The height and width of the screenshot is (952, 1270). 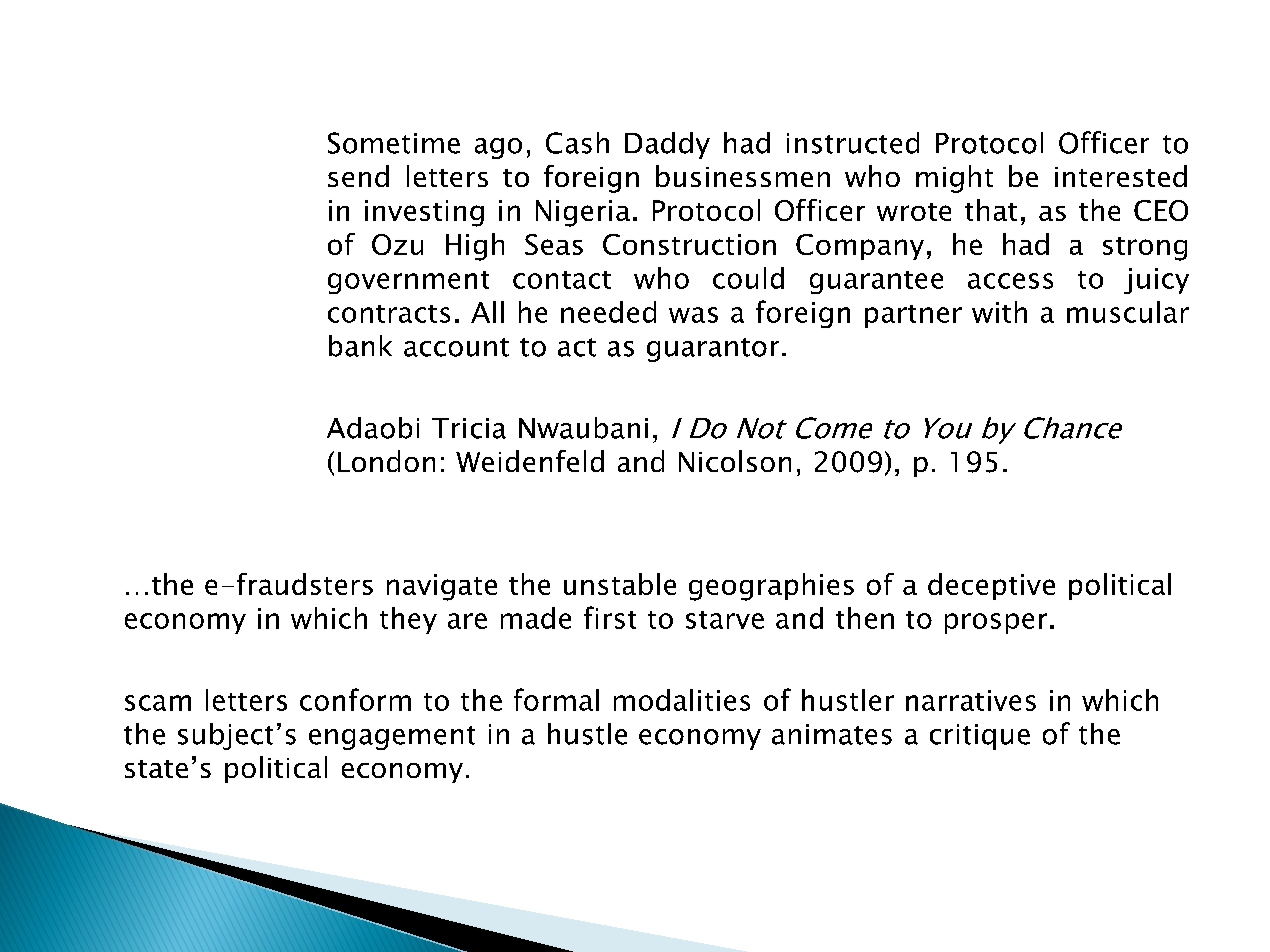 What do you see at coordinates (358, 176) in the screenshot?
I see `send` at bounding box center [358, 176].
